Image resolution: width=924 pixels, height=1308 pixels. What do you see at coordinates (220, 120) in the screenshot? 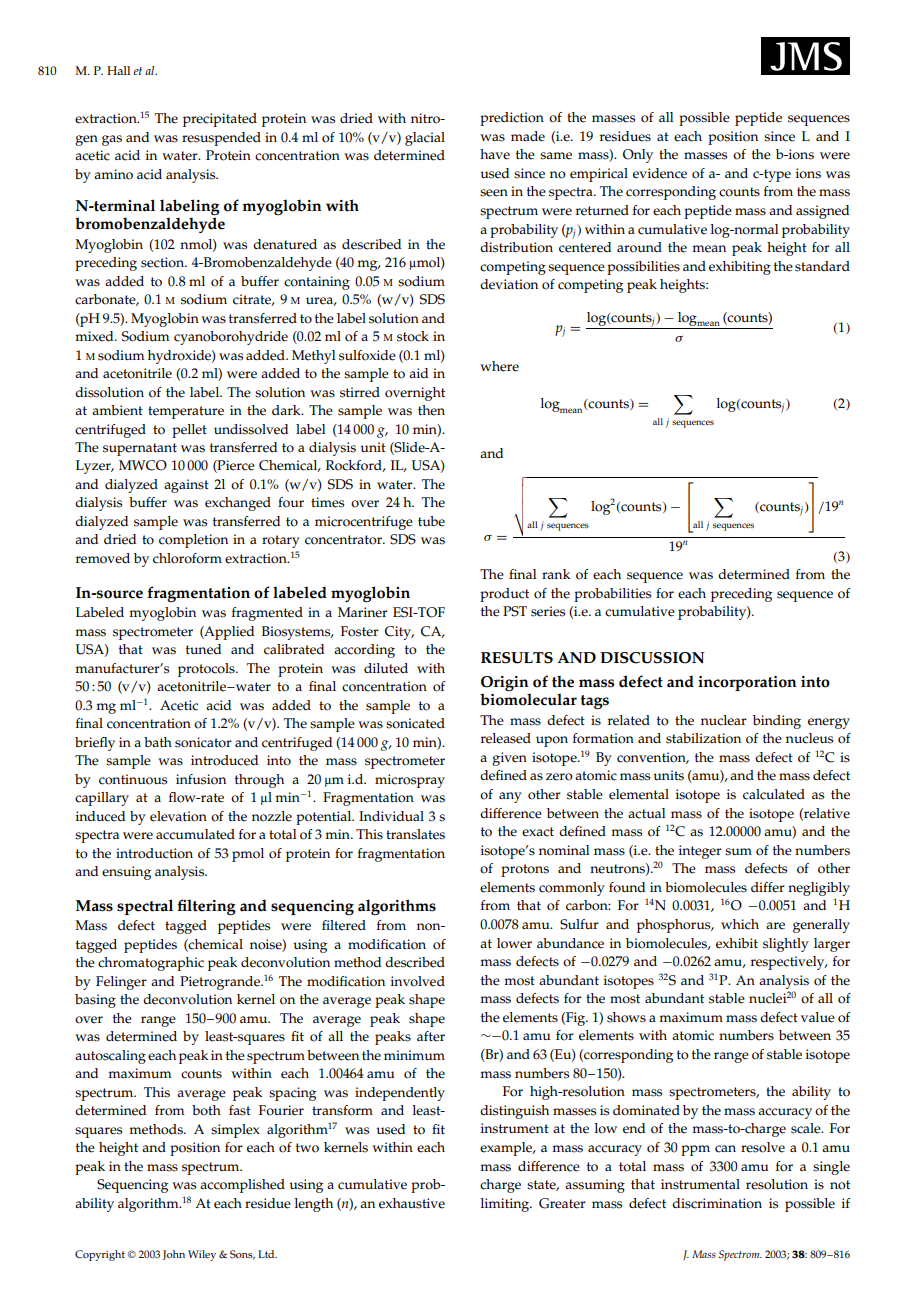
I see `precipitated` at bounding box center [220, 120].
